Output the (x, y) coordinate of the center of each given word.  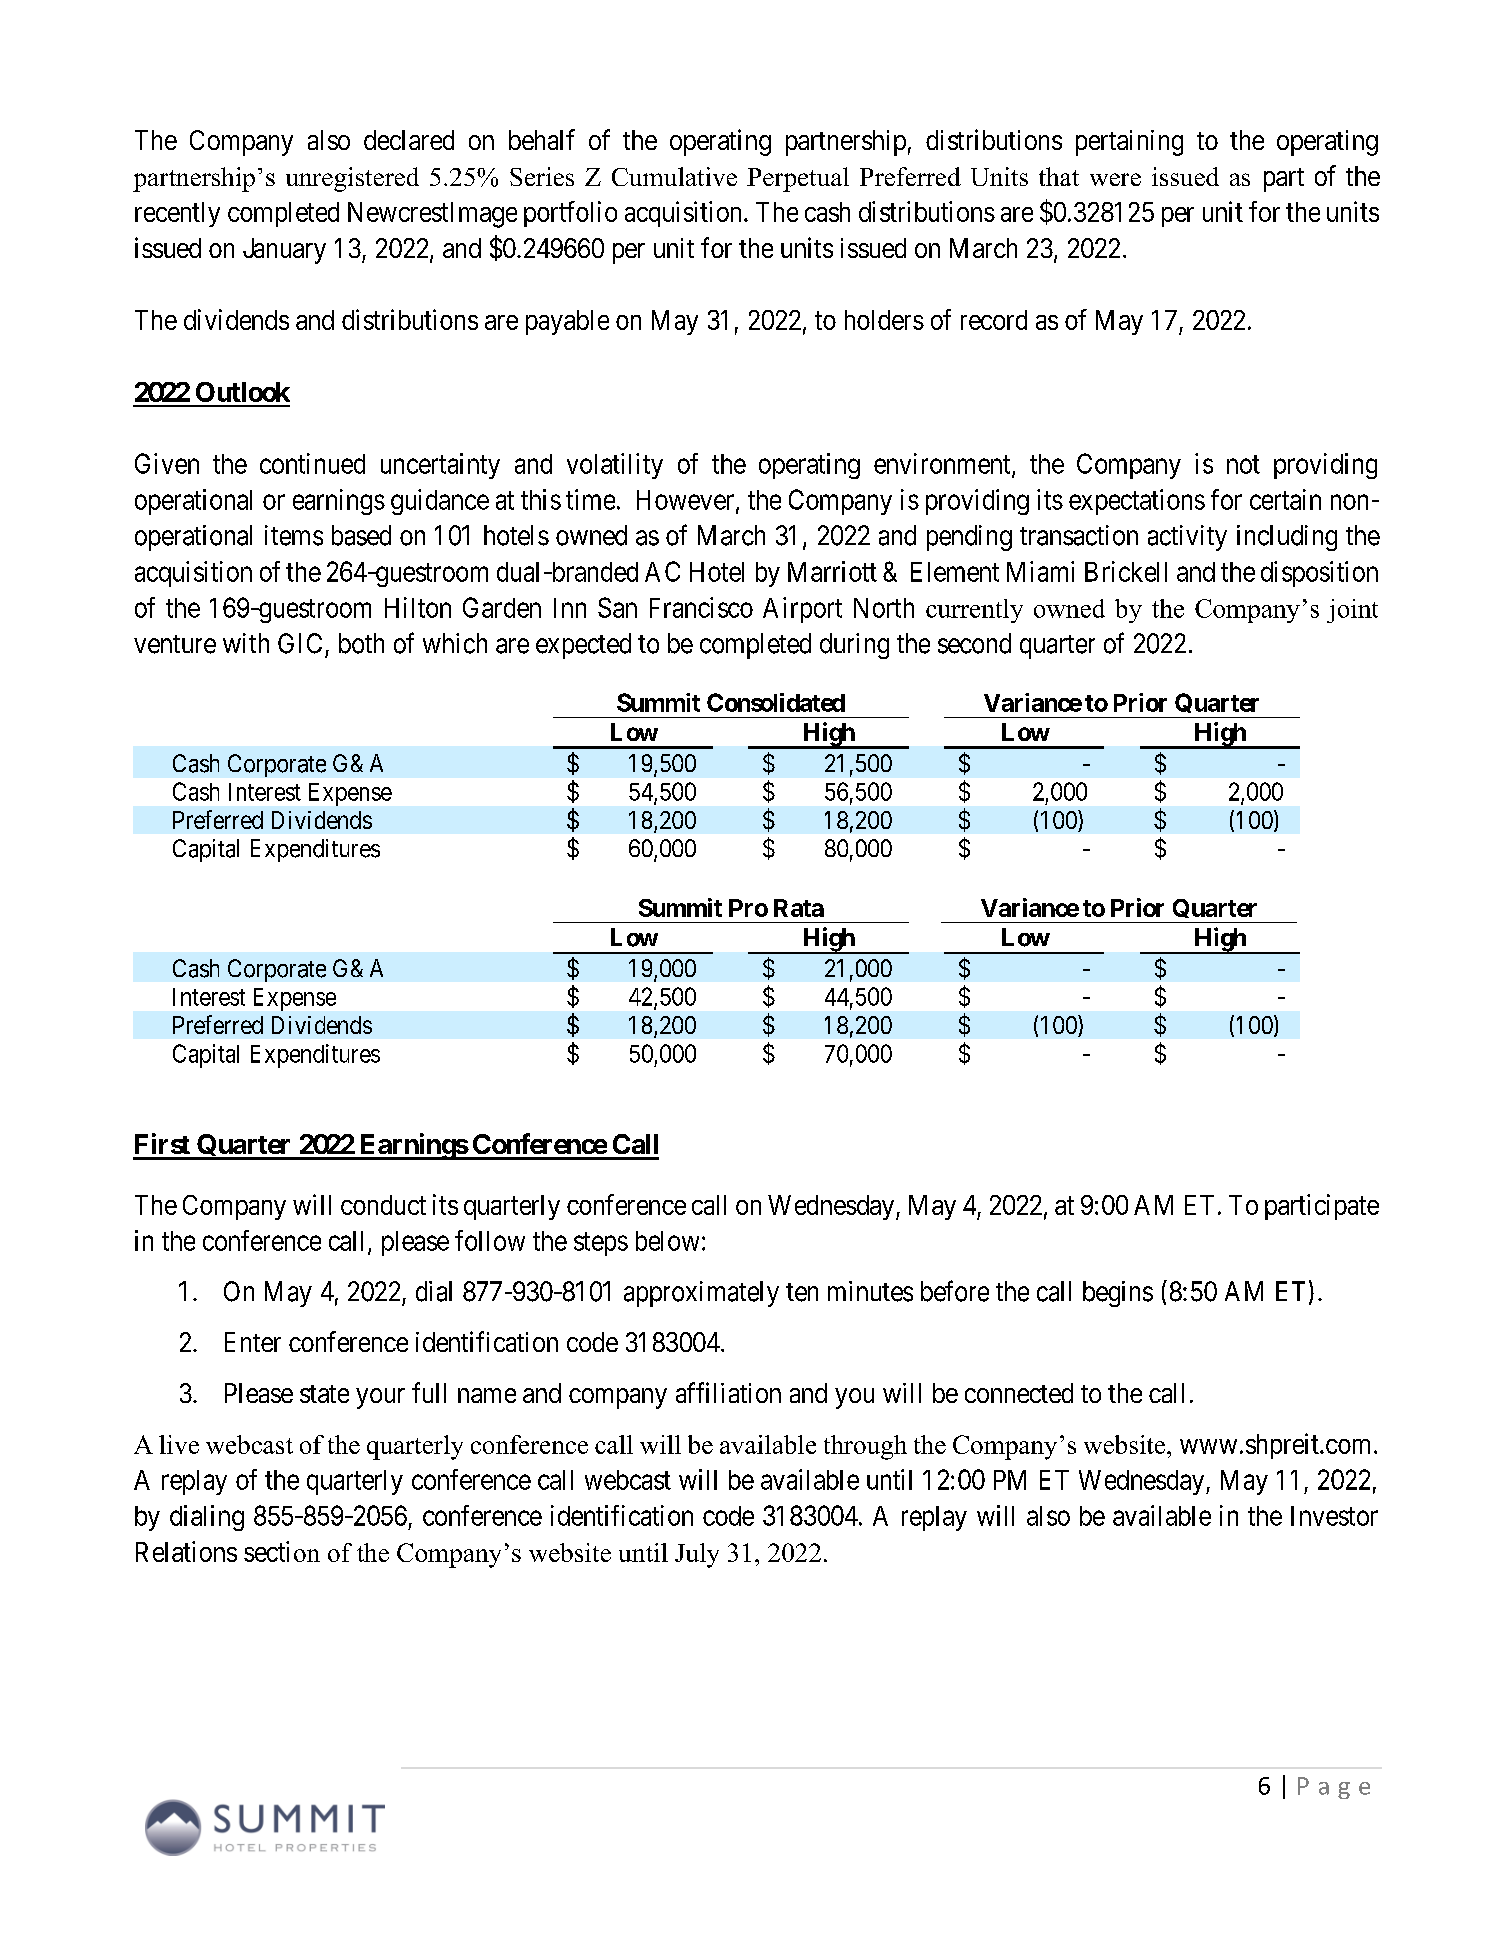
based (361, 535)
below (667, 1241)
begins (1118, 1294)
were (1115, 179)
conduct (383, 1205)
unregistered (352, 179)
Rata (799, 908)
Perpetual (798, 179)
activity (1187, 538)
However (687, 501)
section (282, 1551)
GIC (300, 643)
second (974, 643)
